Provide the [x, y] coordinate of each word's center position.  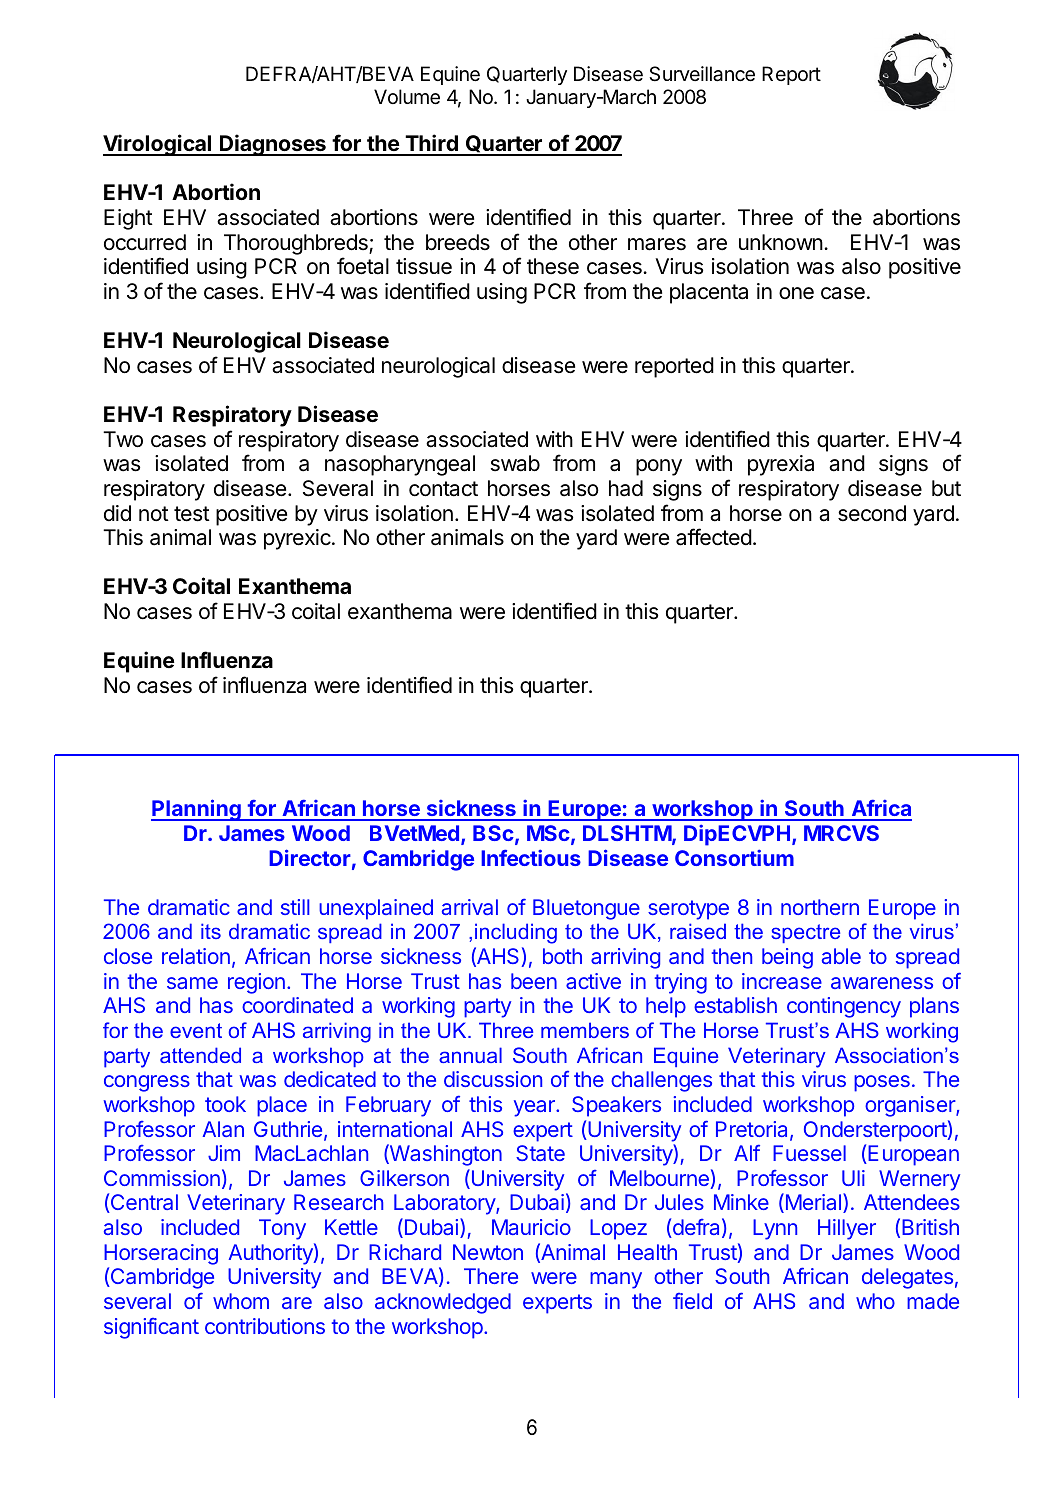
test [192, 514]
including [516, 933]
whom [241, 1301]
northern [820, 907]
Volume [407, 97]
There [491, 1276]
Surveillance [702, 74]
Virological [158, 145]
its [211, 931]
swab [515, 463]
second [872, 513]
